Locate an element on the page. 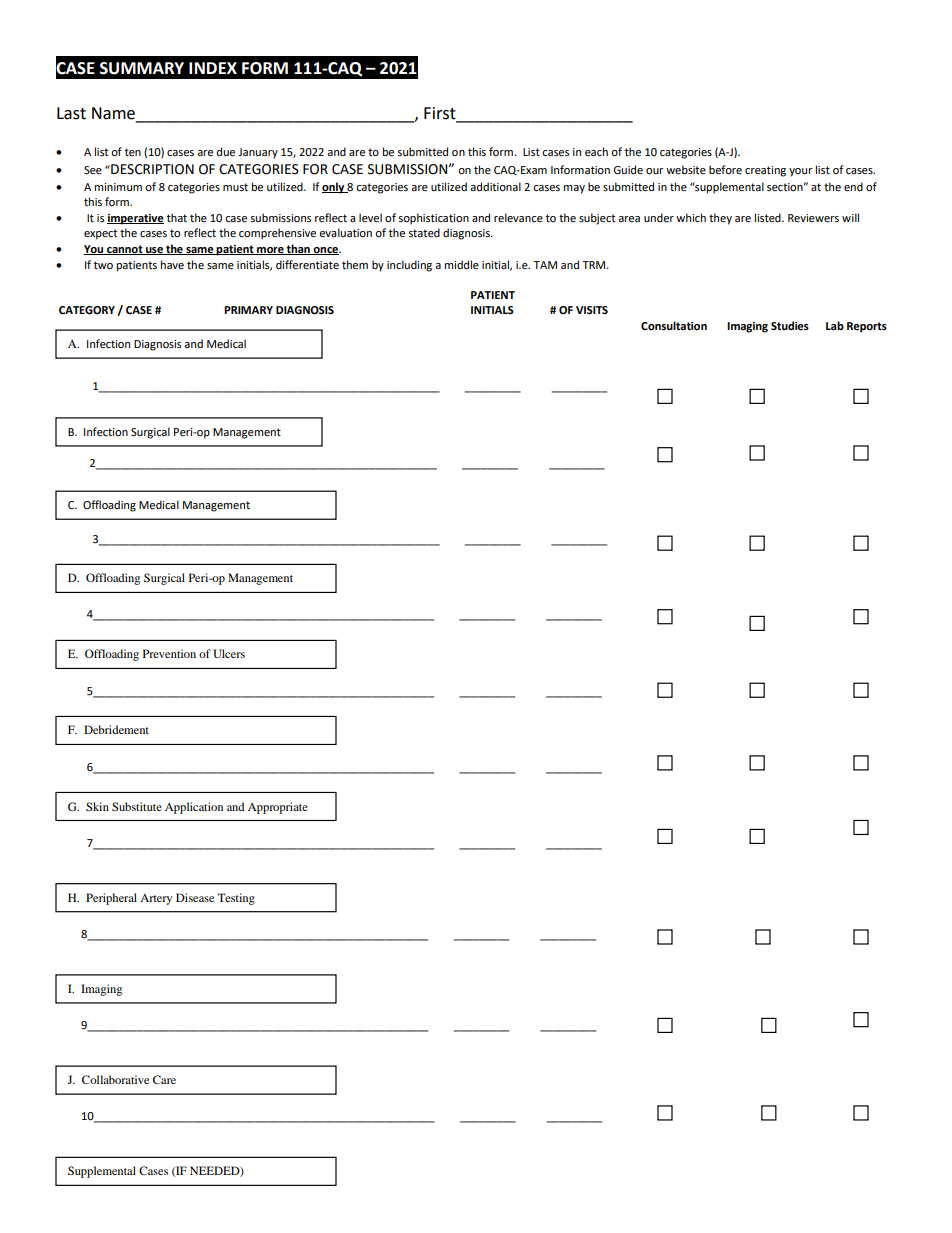 This document has height=1233, width=952. Debridement is located at coordinates (116, 729).
